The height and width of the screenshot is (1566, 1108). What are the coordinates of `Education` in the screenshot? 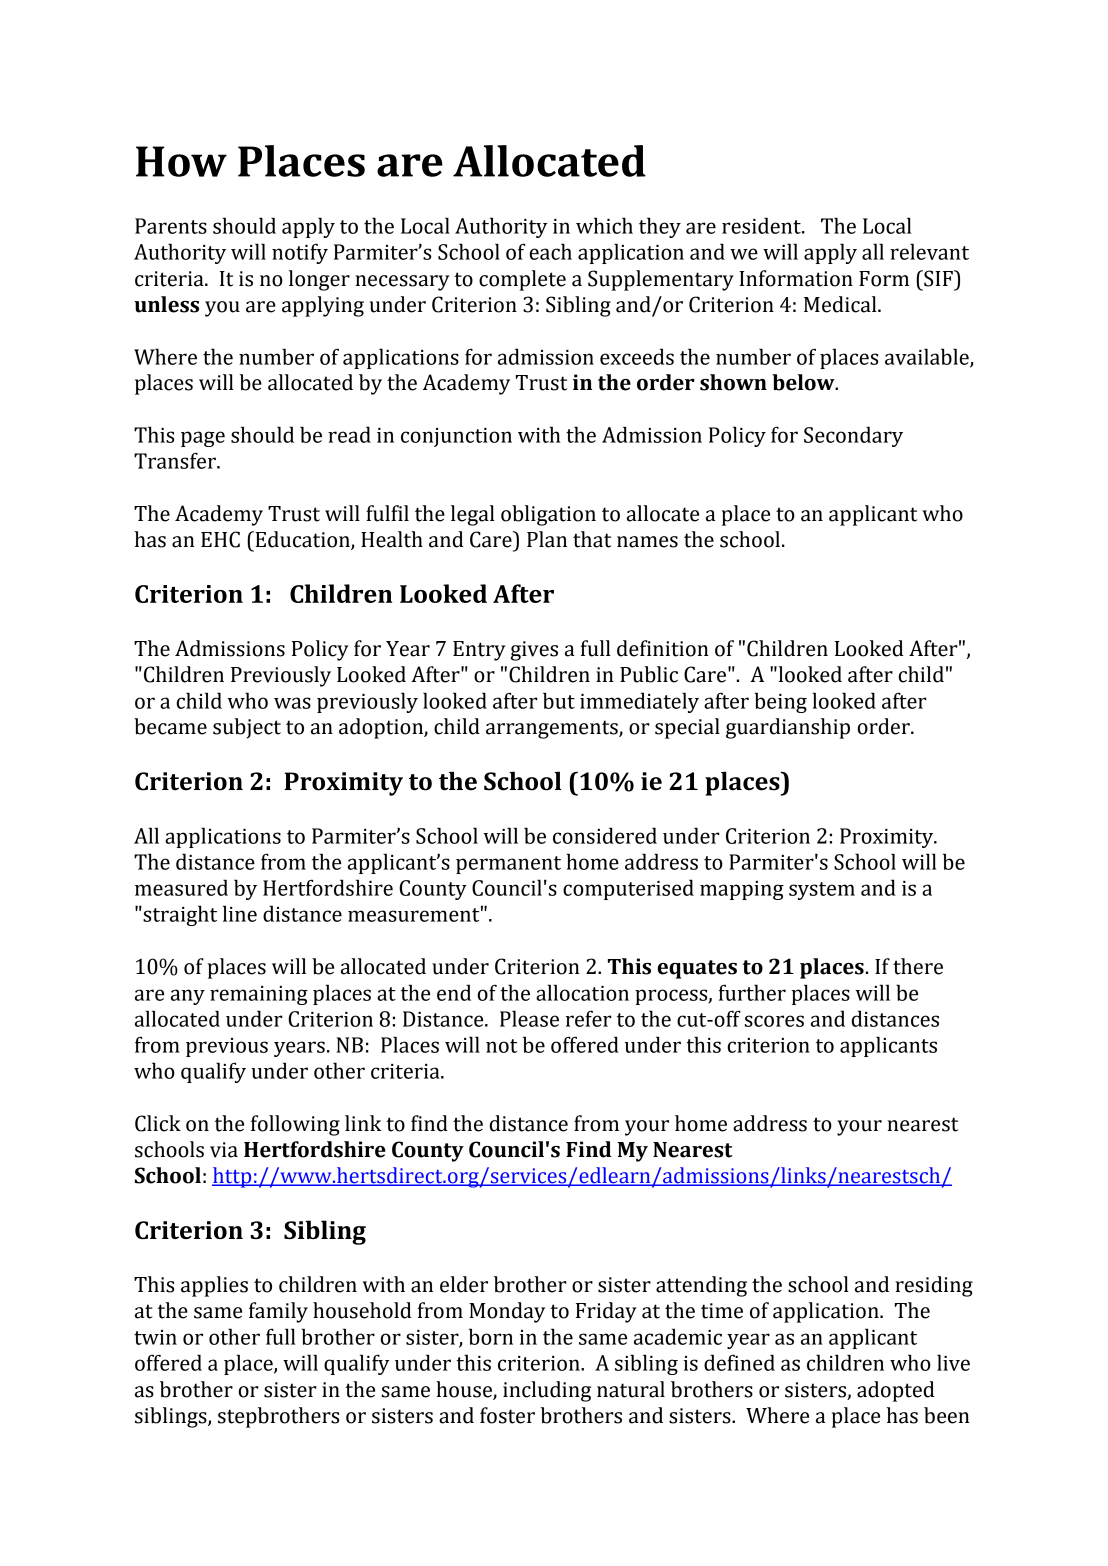 It's located at (302, 540).
